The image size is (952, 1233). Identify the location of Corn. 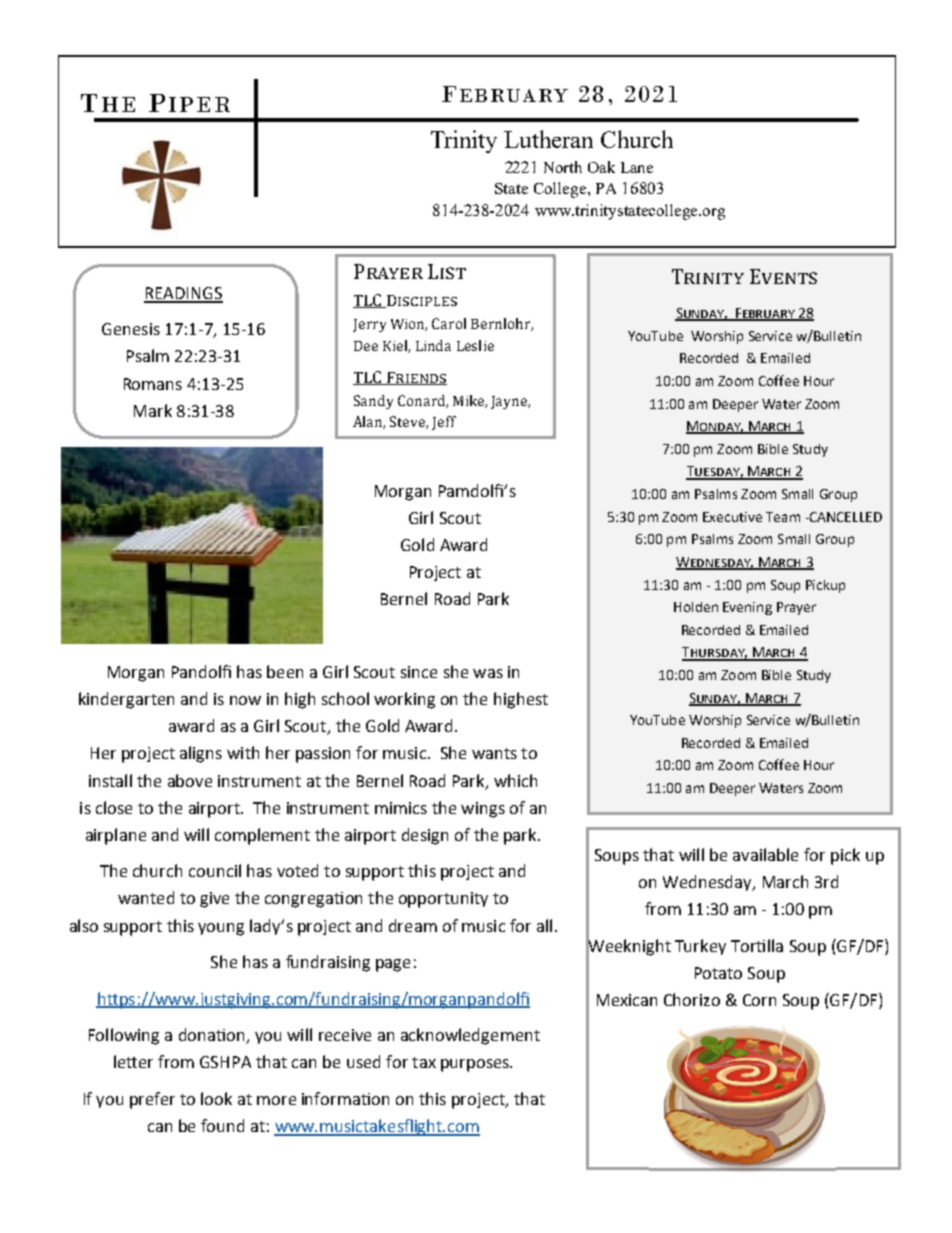
(759, 1000).
